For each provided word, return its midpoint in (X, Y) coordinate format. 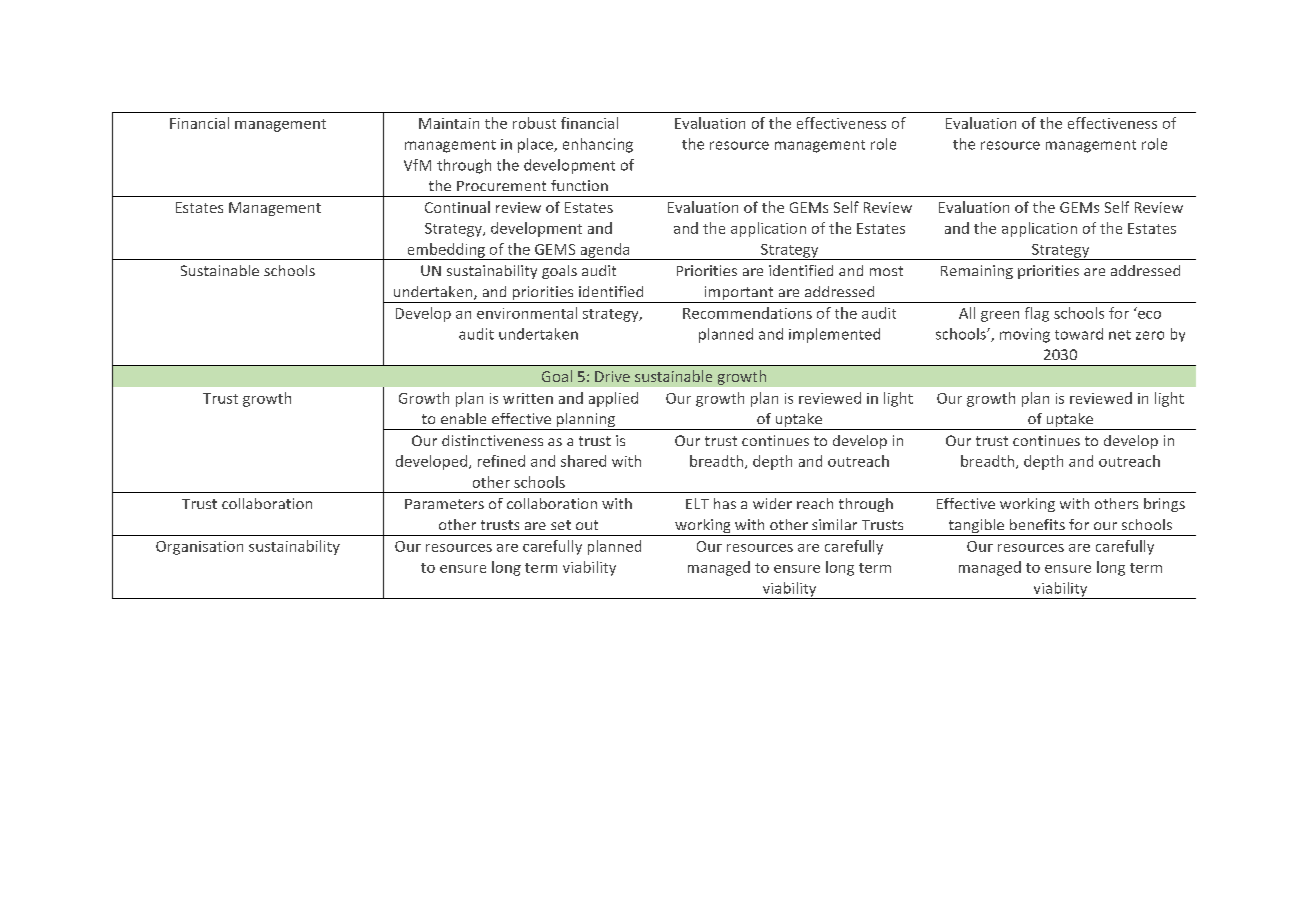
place (536, 145)
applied (613, 399)
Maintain (449, 123)
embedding (446, 251)
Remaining (977, 272)
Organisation (199, 548)
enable (463, 418)
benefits (1037, 524)
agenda (605, 251)
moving (1025, 335)
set (561, 525)
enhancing (598, 145)
